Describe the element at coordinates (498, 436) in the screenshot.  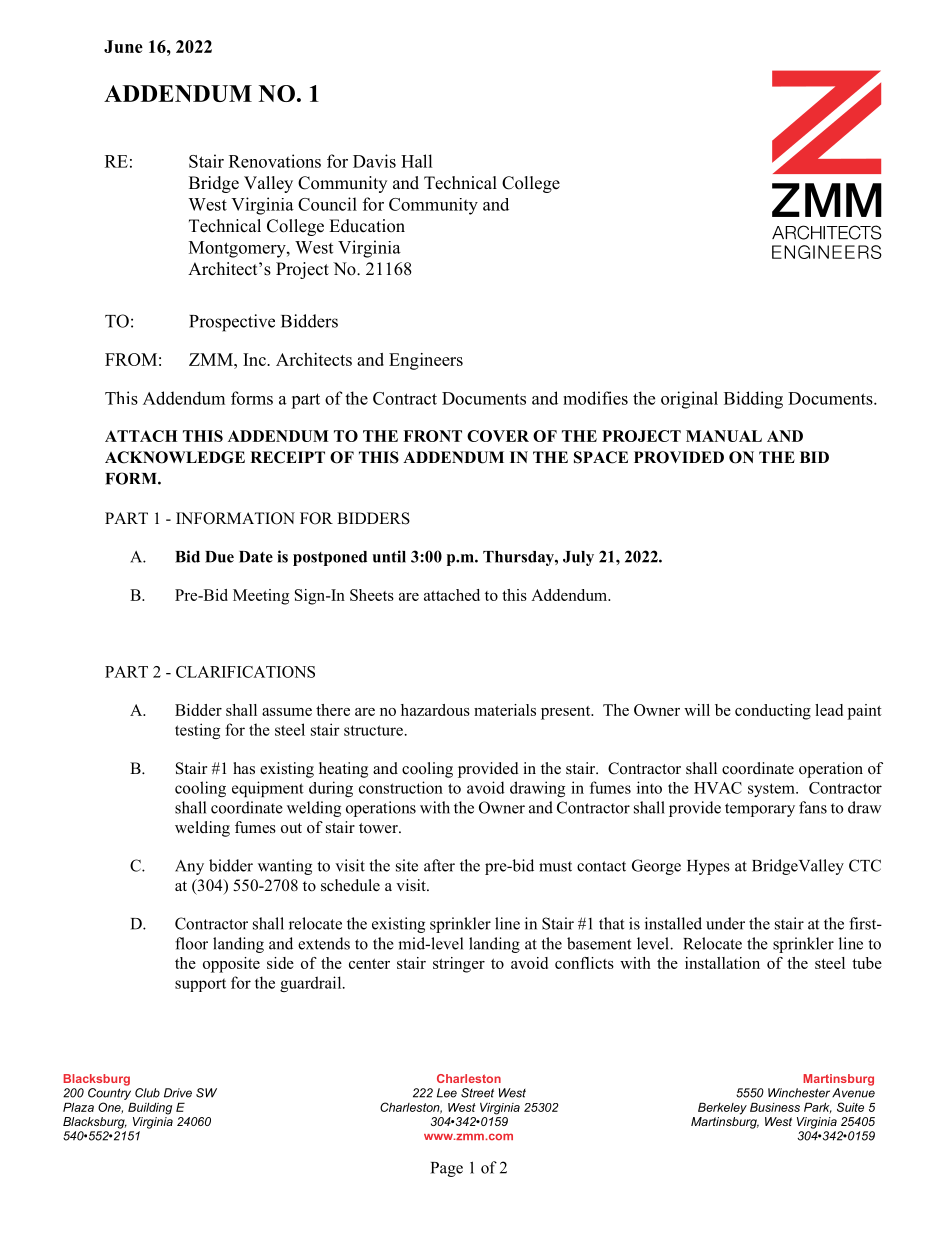
I see `COVER` at that location.
